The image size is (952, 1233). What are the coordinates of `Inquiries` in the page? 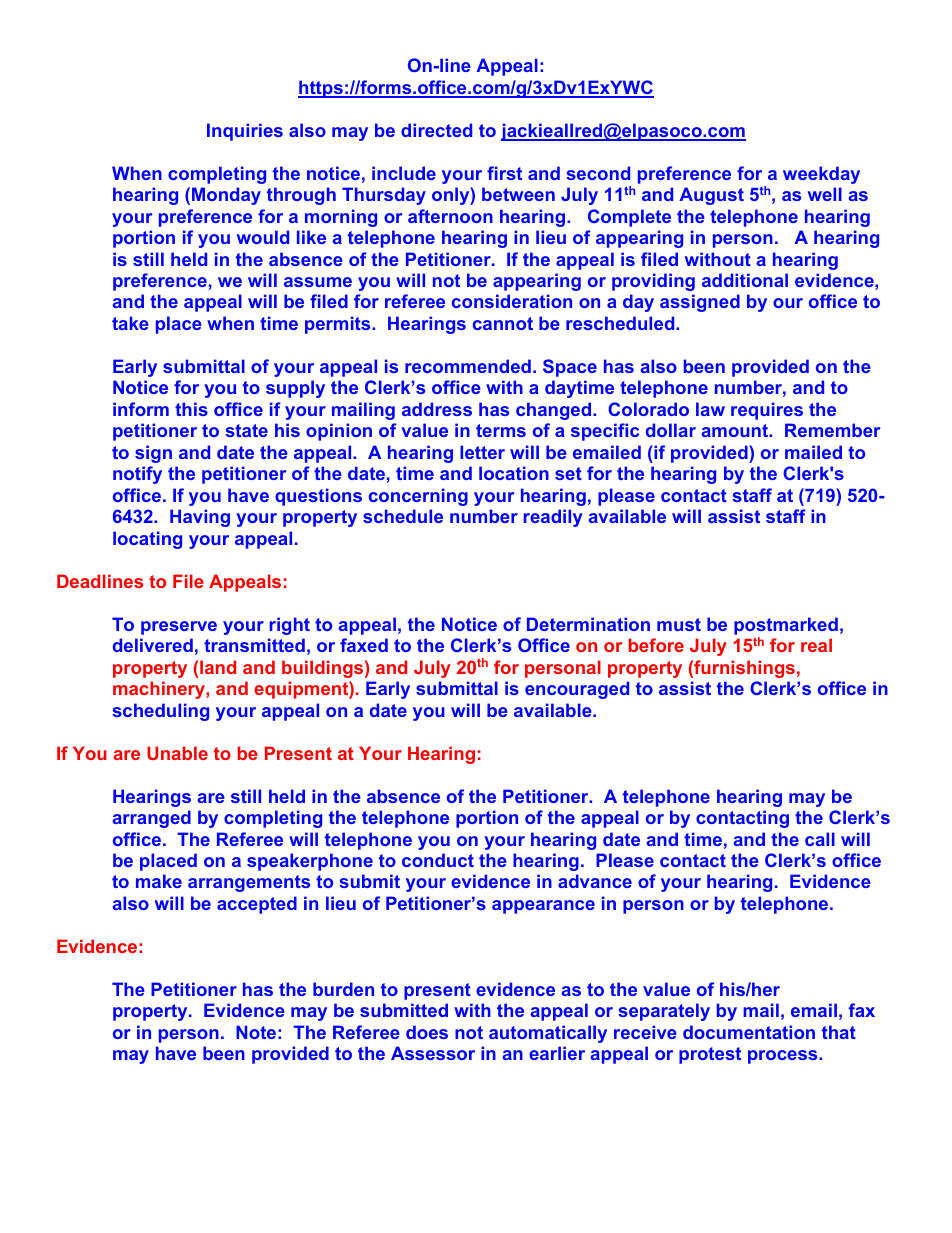 It's located at (245, 132).
